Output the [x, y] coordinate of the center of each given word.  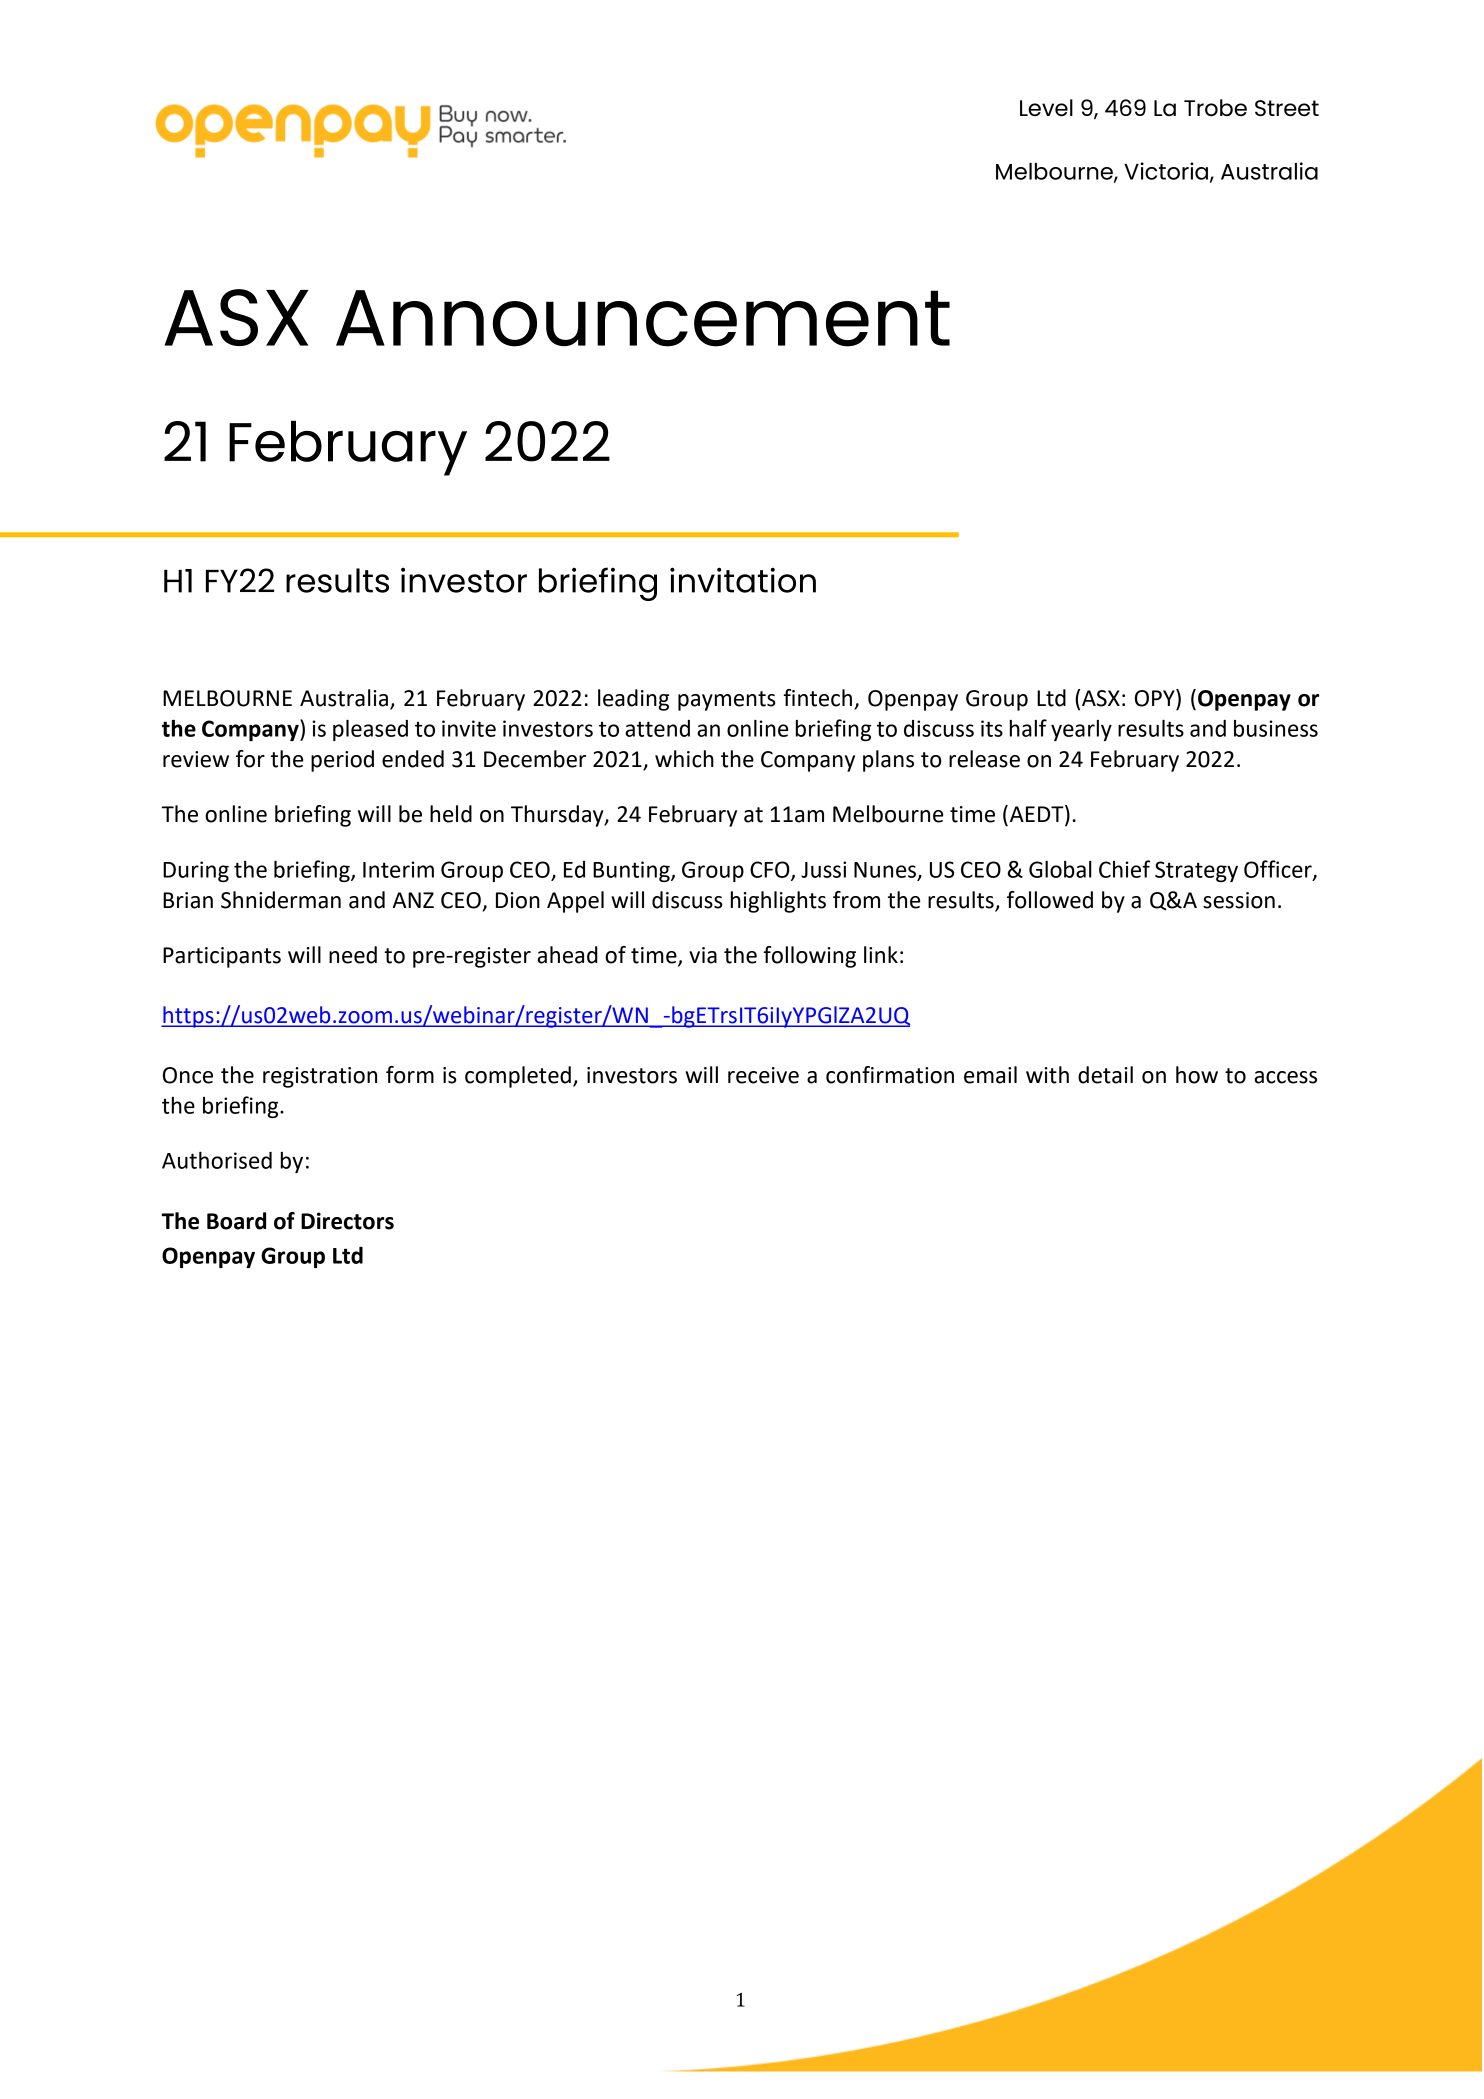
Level [1046, 108]
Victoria [1167, 172]
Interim [398, 869]
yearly [1081, 730]
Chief [1124, 869]
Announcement [643, 318]
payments [727, 701]
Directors [347, 1221]
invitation [743, 580]
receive [763, 1075]
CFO [771, 870]
